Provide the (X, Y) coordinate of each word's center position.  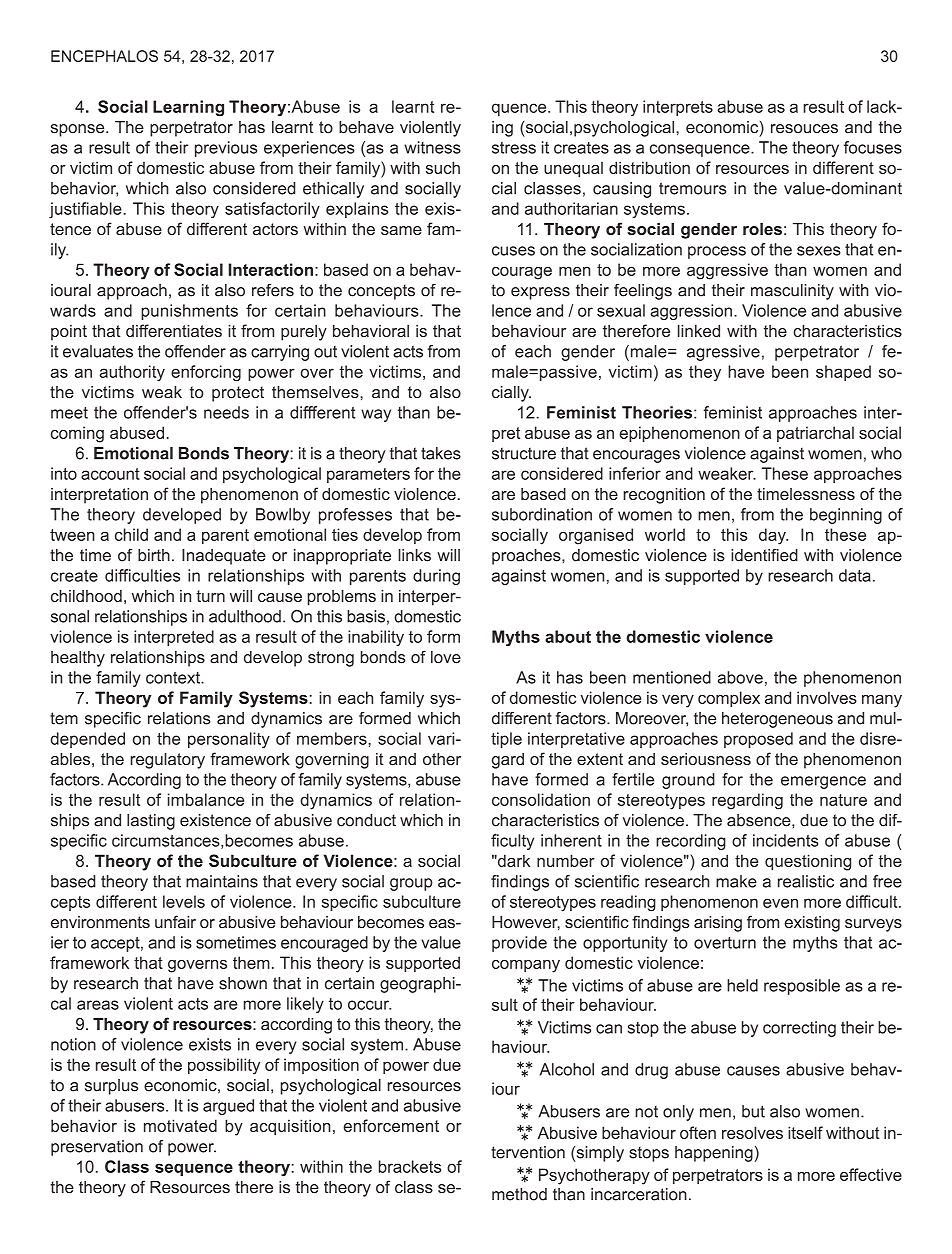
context (174, 678)
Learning (188, 108)
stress (514, 148)
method (519, 1194)
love (446, 657)
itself (805, 1132)
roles (762, 229)
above (740, 677)
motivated (180, 1125)
